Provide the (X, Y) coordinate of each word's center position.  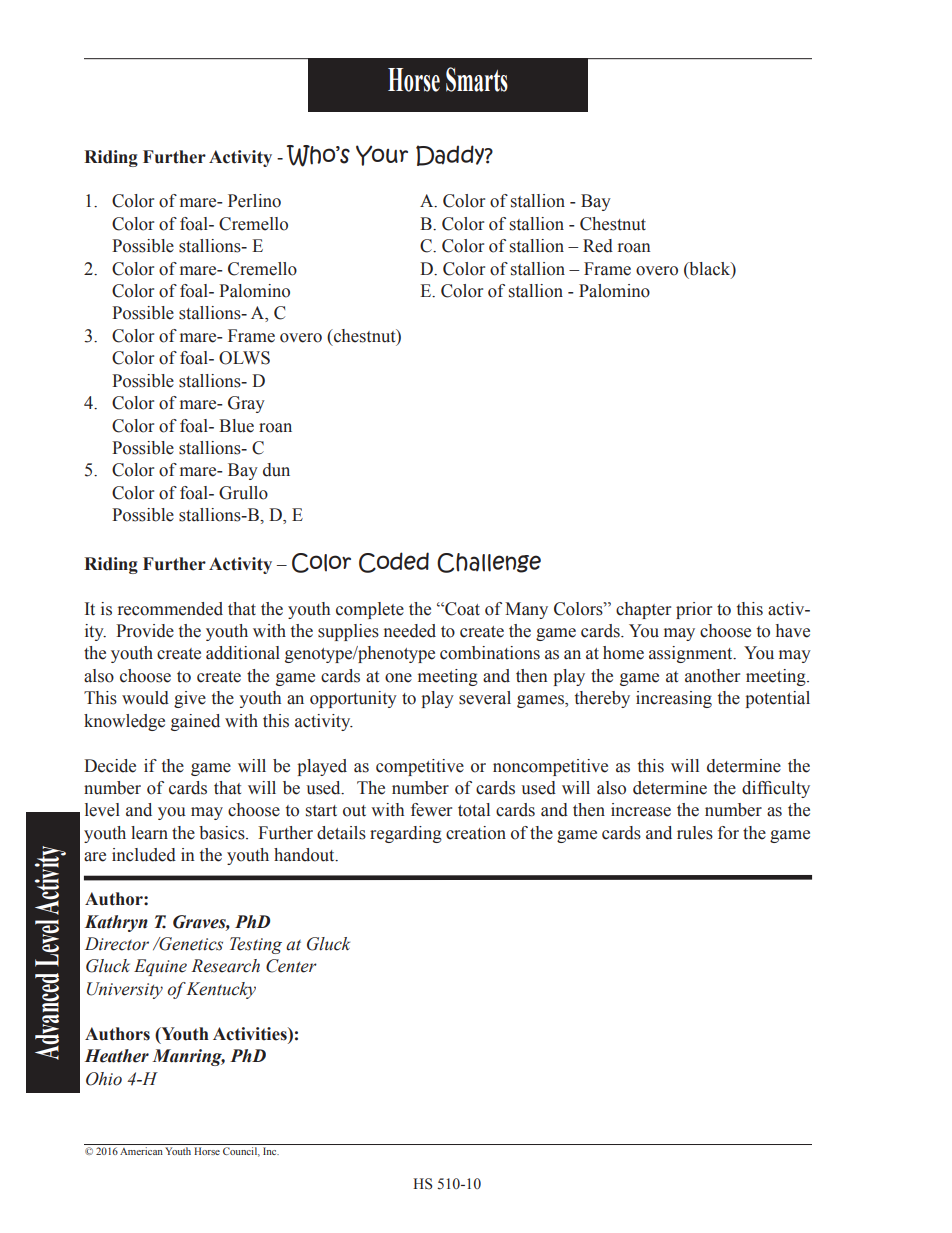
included (144, 855)
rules (695, 833)
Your (382, 155)
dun (276, 470)
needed (410, 631)
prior (694, 610)
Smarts (477, 79)
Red (598, 246)
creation (476, 833)
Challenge (489, 563)
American (141, 1151)
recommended (170, 609)
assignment (692, 654)
